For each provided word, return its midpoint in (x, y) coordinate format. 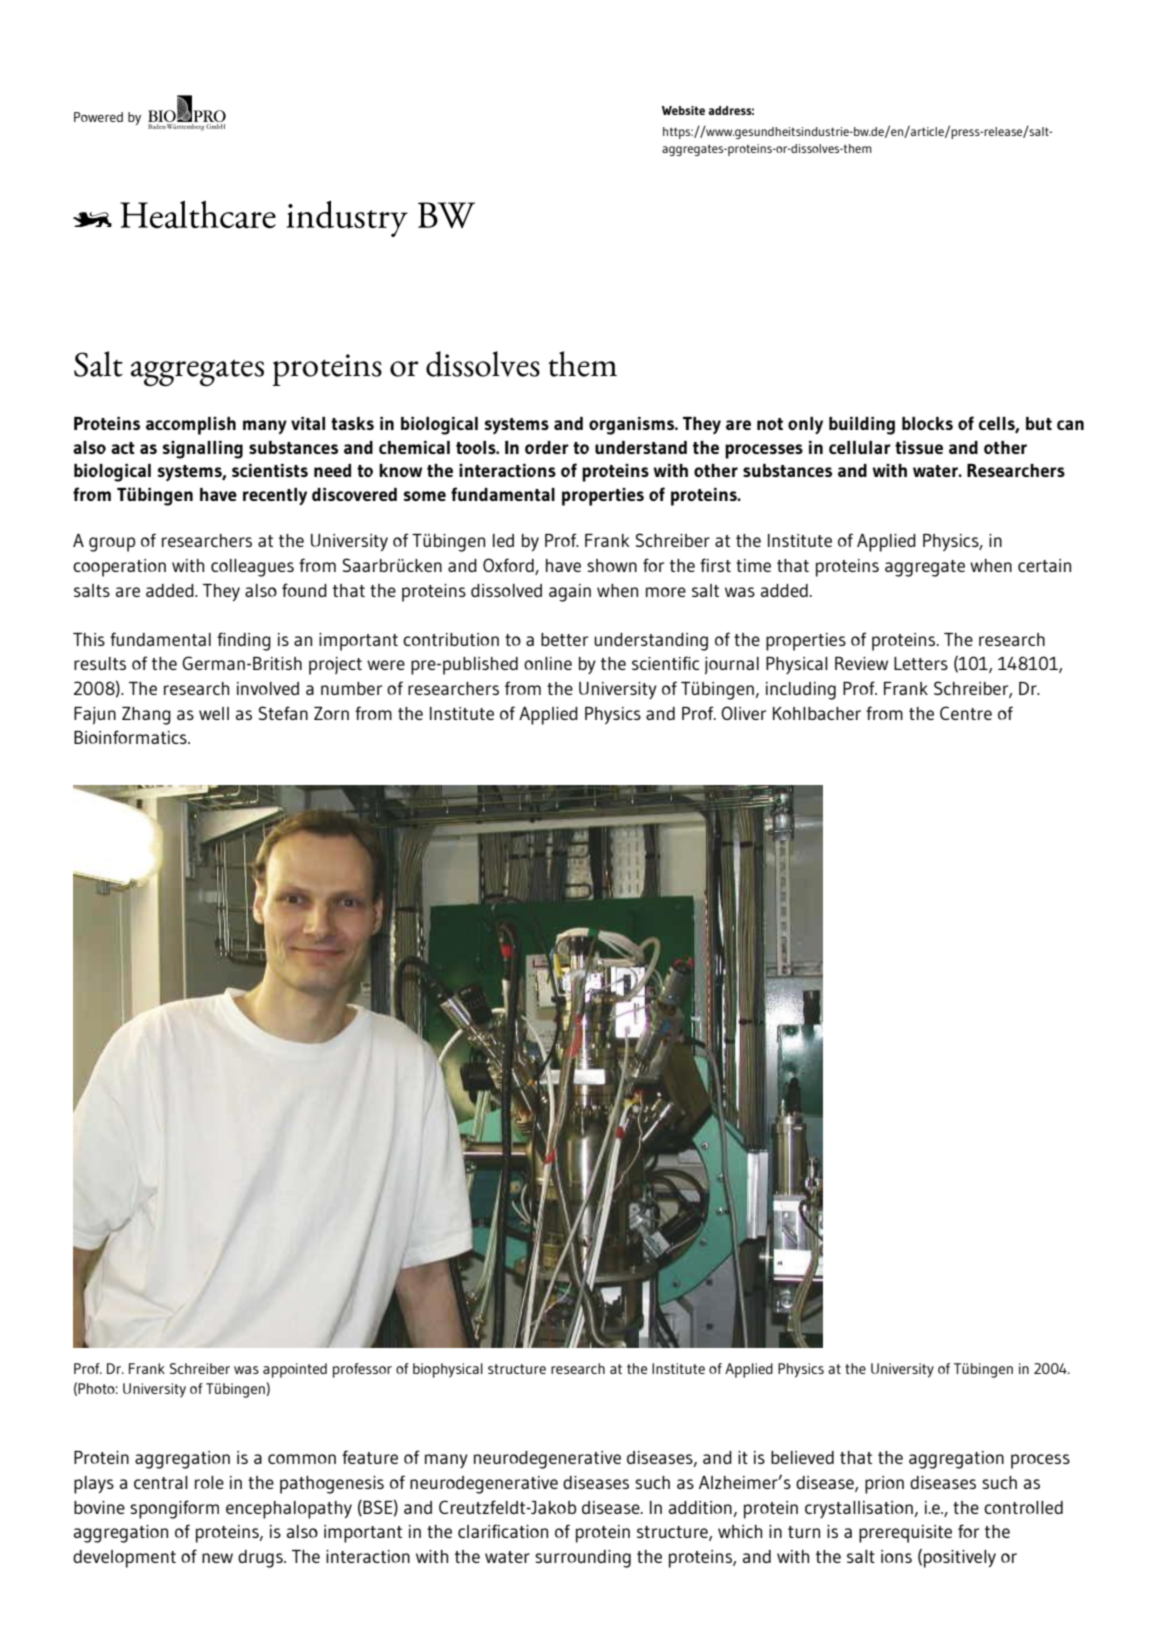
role (209, 1482)
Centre (966, 713)
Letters (921, 663)
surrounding (583, 1559)
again (570, 593)
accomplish (191, 426)
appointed (295, 1370)
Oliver (743, 713)
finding (244, 641)
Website (683, 110)
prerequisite (905, 1534)
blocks (927, 423)
